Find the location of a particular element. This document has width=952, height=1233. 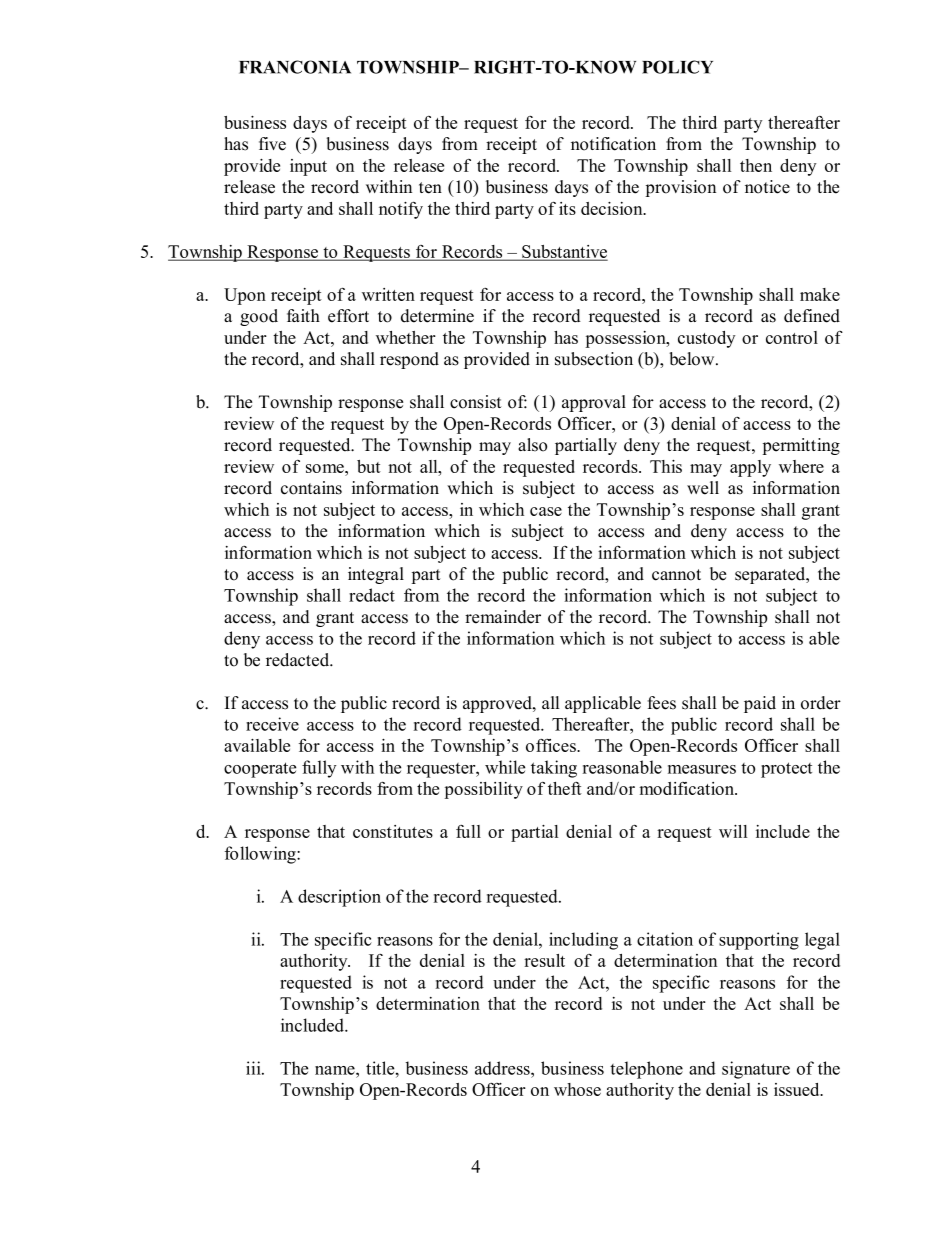

address is located at coordinates (503, 1068).
